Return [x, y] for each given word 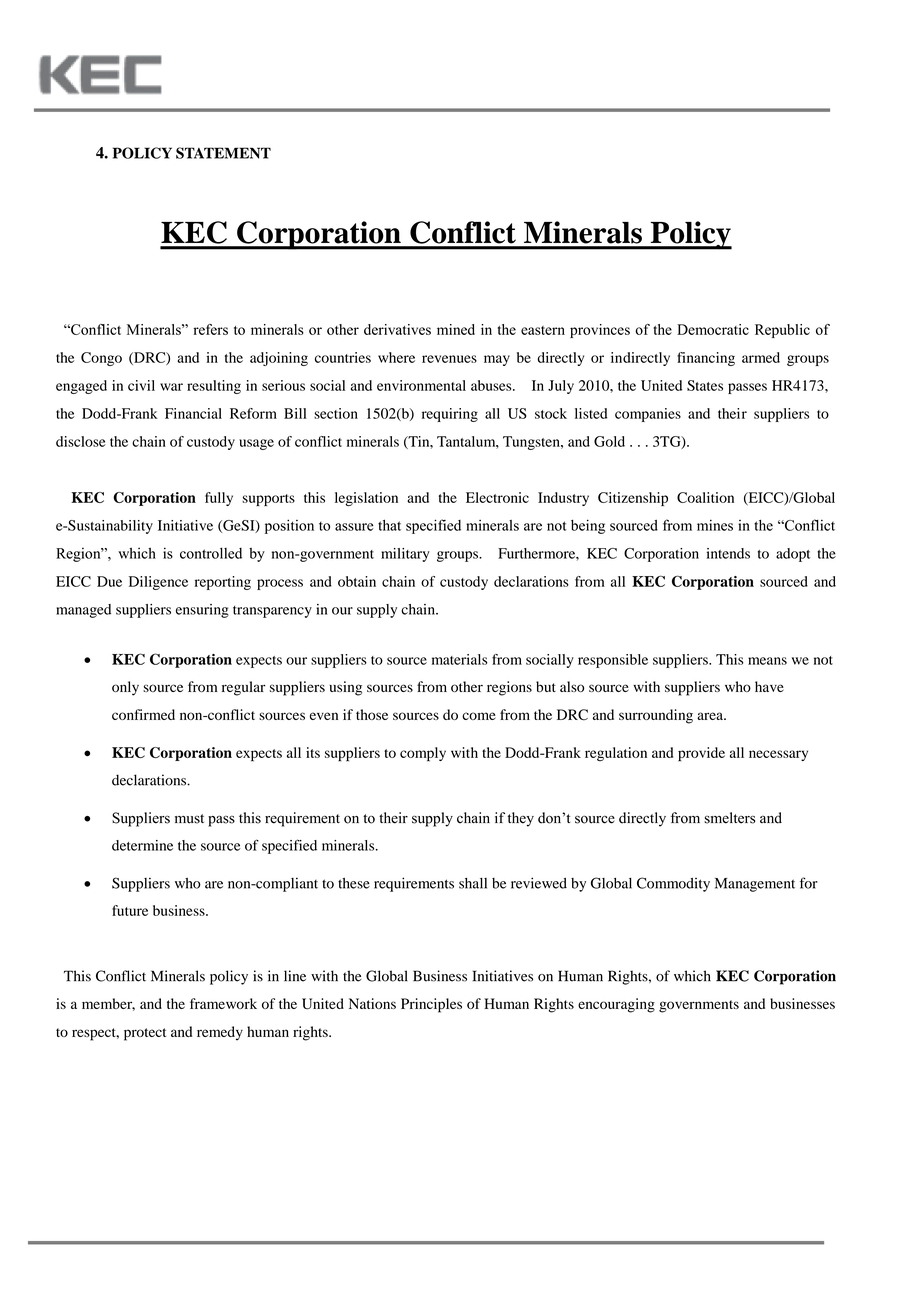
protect [145, 1034]
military [405, 555]
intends [728, 553]
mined [456, 329]
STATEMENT [223, 153]
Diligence [158, 583]
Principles [431, 1005]
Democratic [713, 329]
